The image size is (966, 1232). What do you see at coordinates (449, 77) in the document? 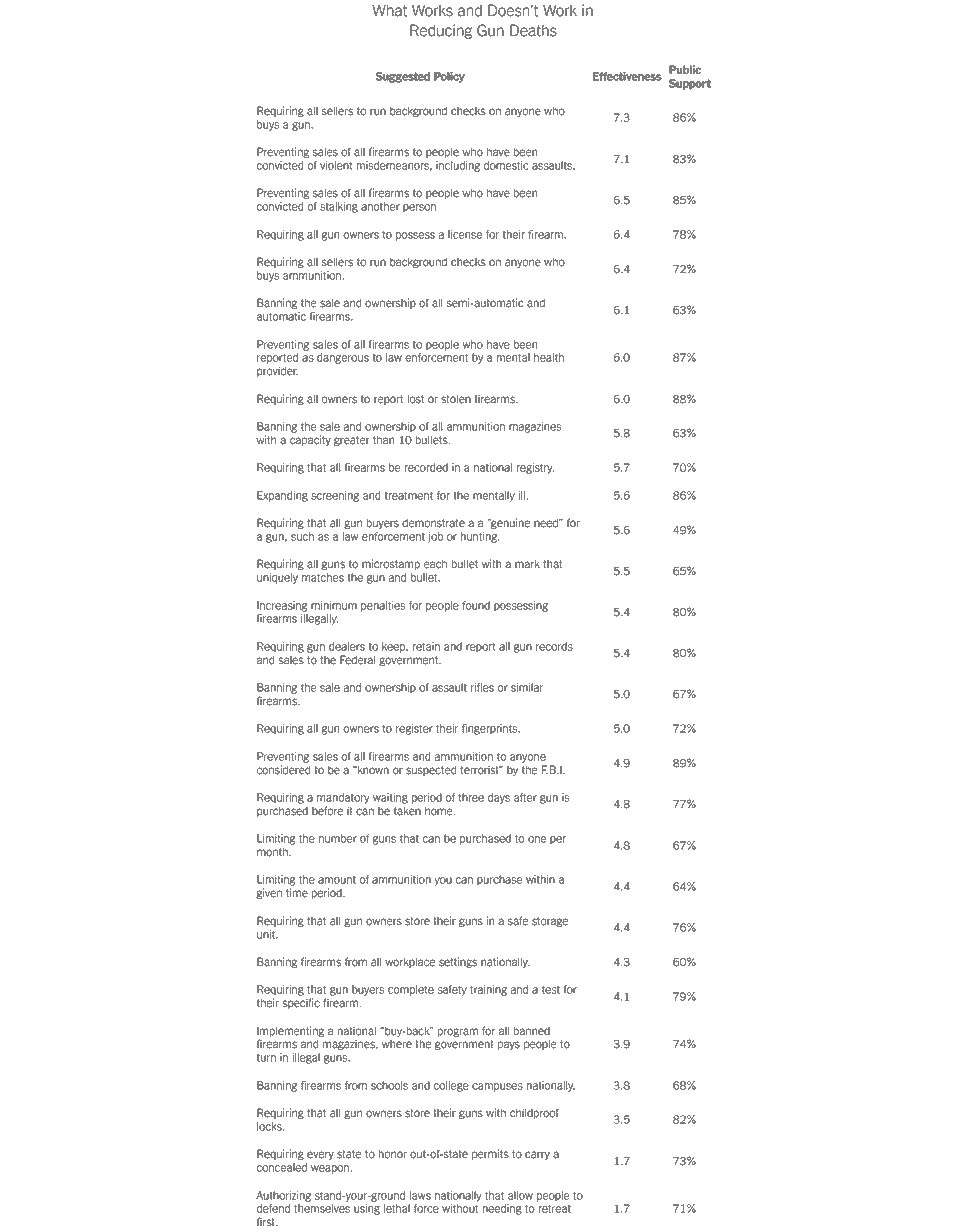
I see `Policy` at bounding box center [449, 77].
